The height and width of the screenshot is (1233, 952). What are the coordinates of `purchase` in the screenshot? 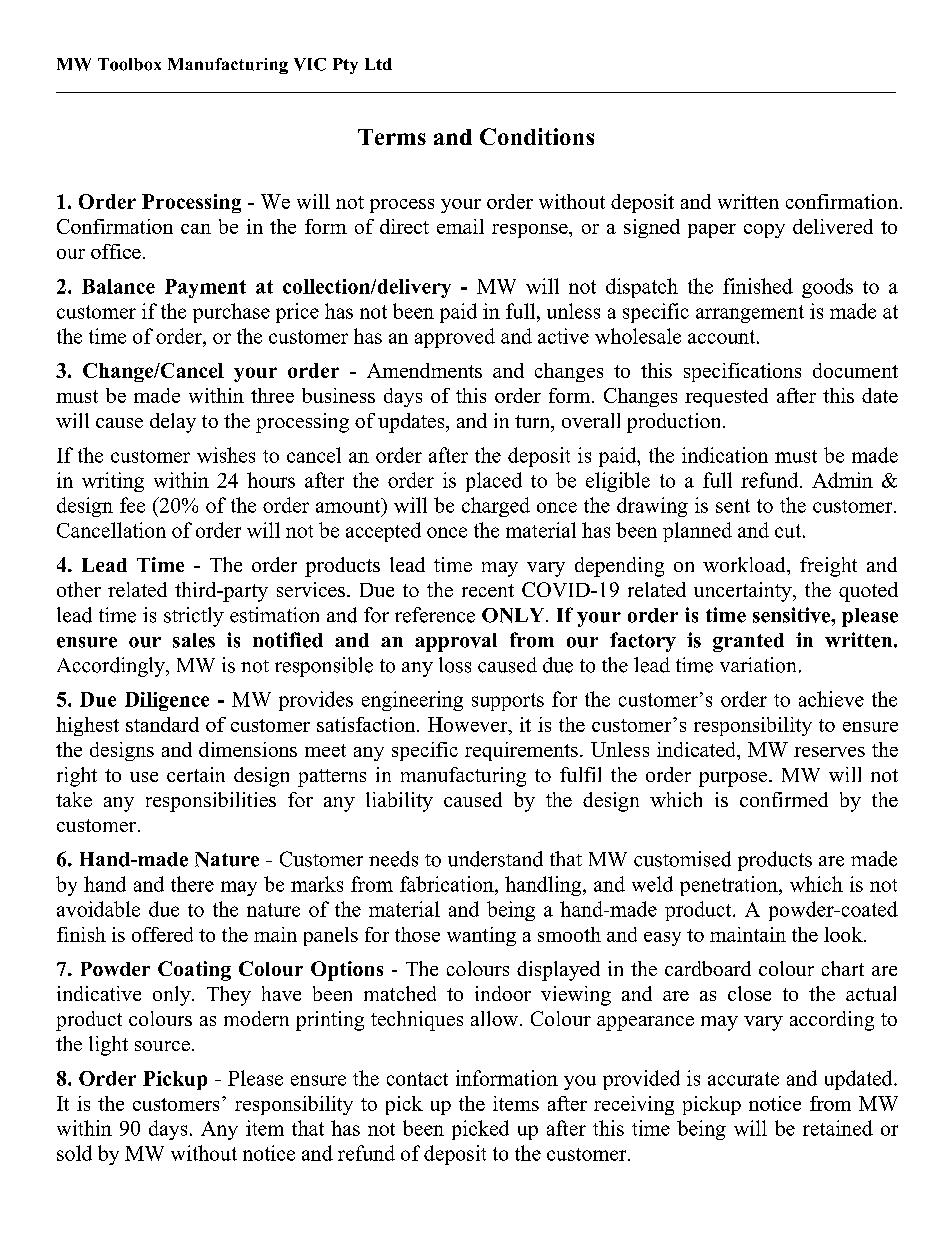 It's located at (231, 313).
